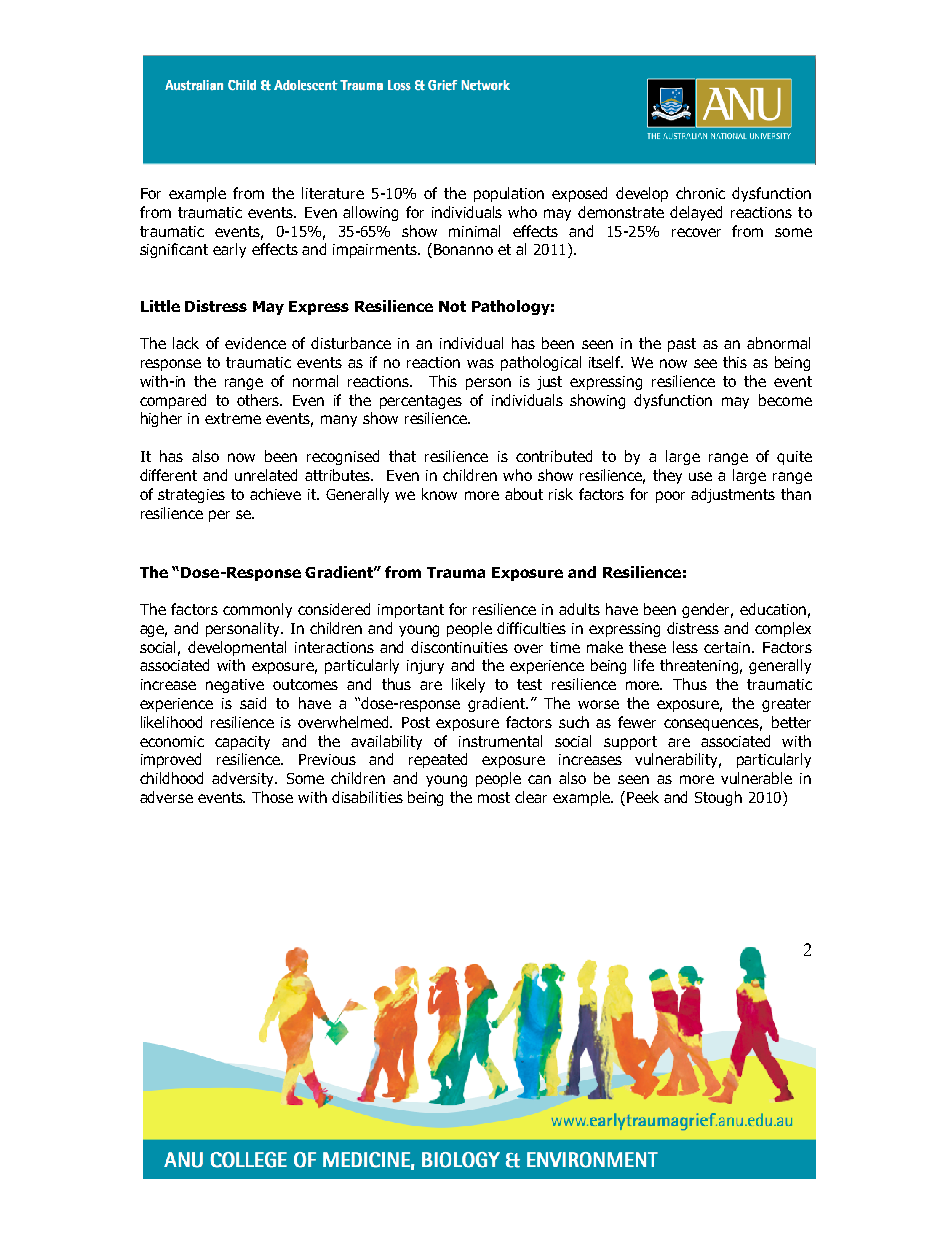 This screenshot has height=1233, width=952. What do you see at coordinates (275, 494) in the screenshot?
I see `achieve` at bounding box center [275, 494].
